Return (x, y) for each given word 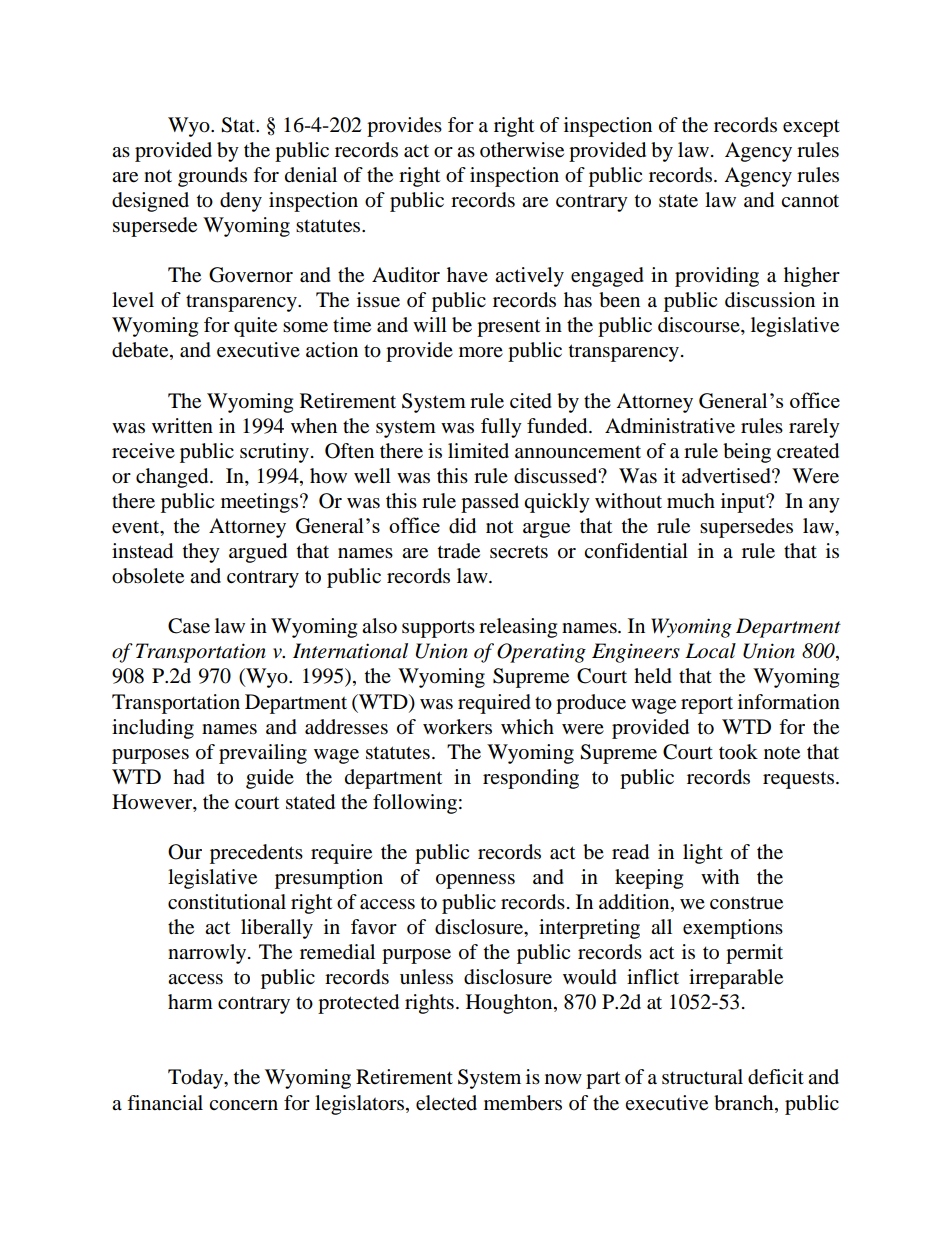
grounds (212, 177)
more (481, 352)
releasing (518, 628)
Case (189, 626)
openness (475, 881)
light (703, 854)
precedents (256, 854)
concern (243, 1105)
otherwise (522, 150)
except (811, 128)
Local (710, 651)
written (182, 426)
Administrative (670, 426)
